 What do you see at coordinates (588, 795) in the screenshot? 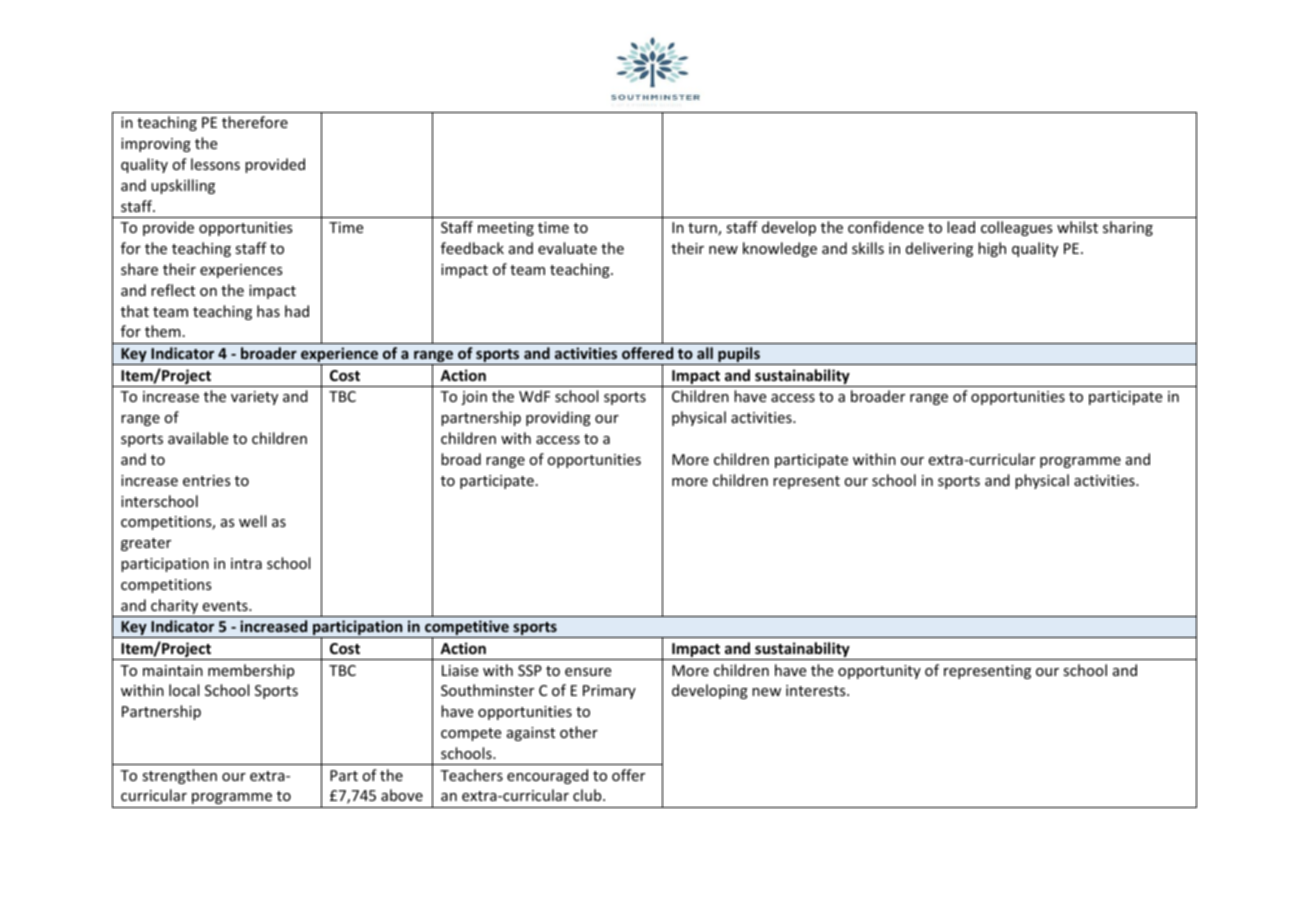
I see `club` at bounding box center [588, 795].
